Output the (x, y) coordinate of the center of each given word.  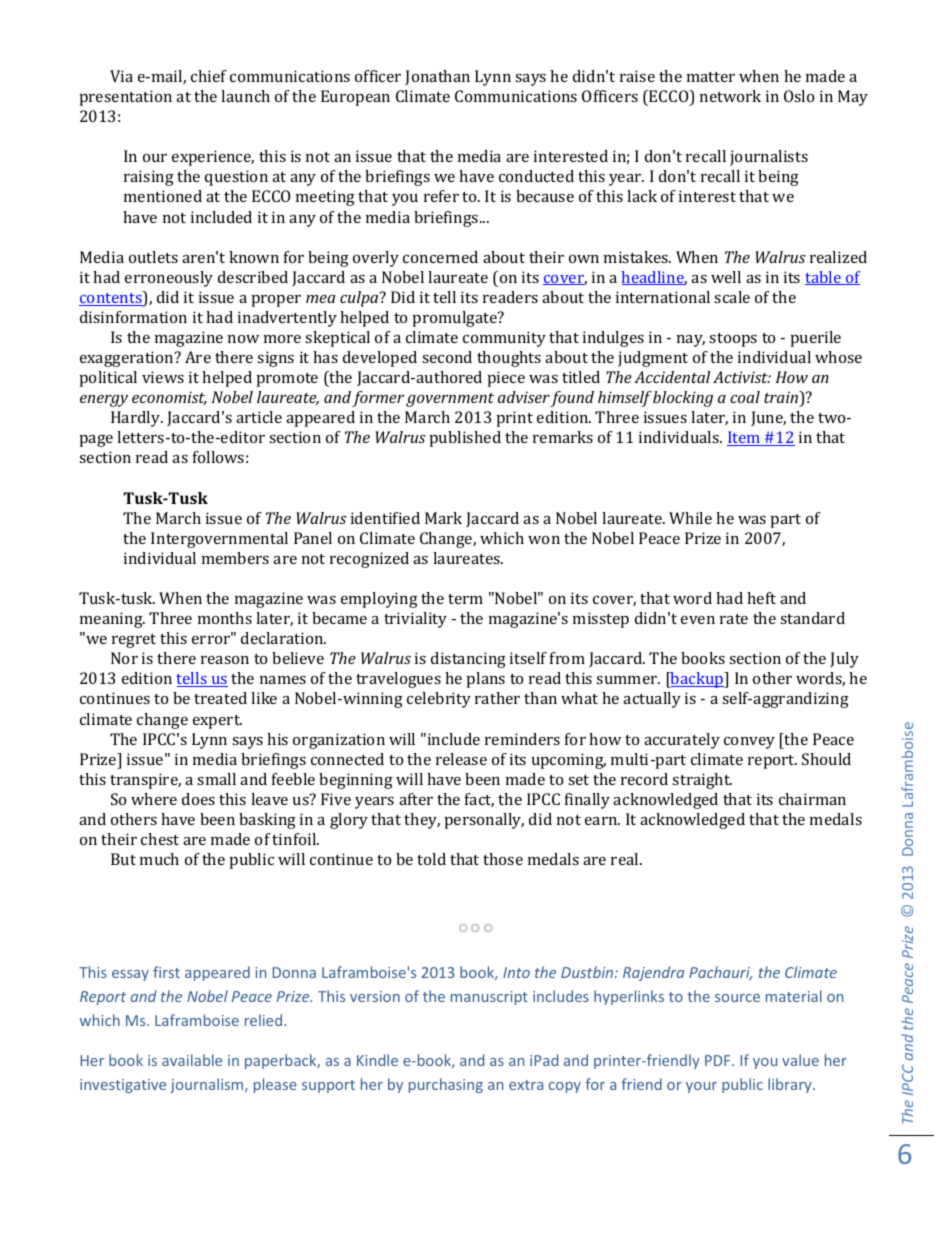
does (198, 799)
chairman (812, 799)
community (504, 339)
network (730, 96)
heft (761, 598)
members (235, 558)
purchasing (446, 1085)
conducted (536, 176)
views (163, 377)
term (465, 599)
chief (209, 76)
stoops (733, 340)
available (192, 1060)
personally (484, 821)
